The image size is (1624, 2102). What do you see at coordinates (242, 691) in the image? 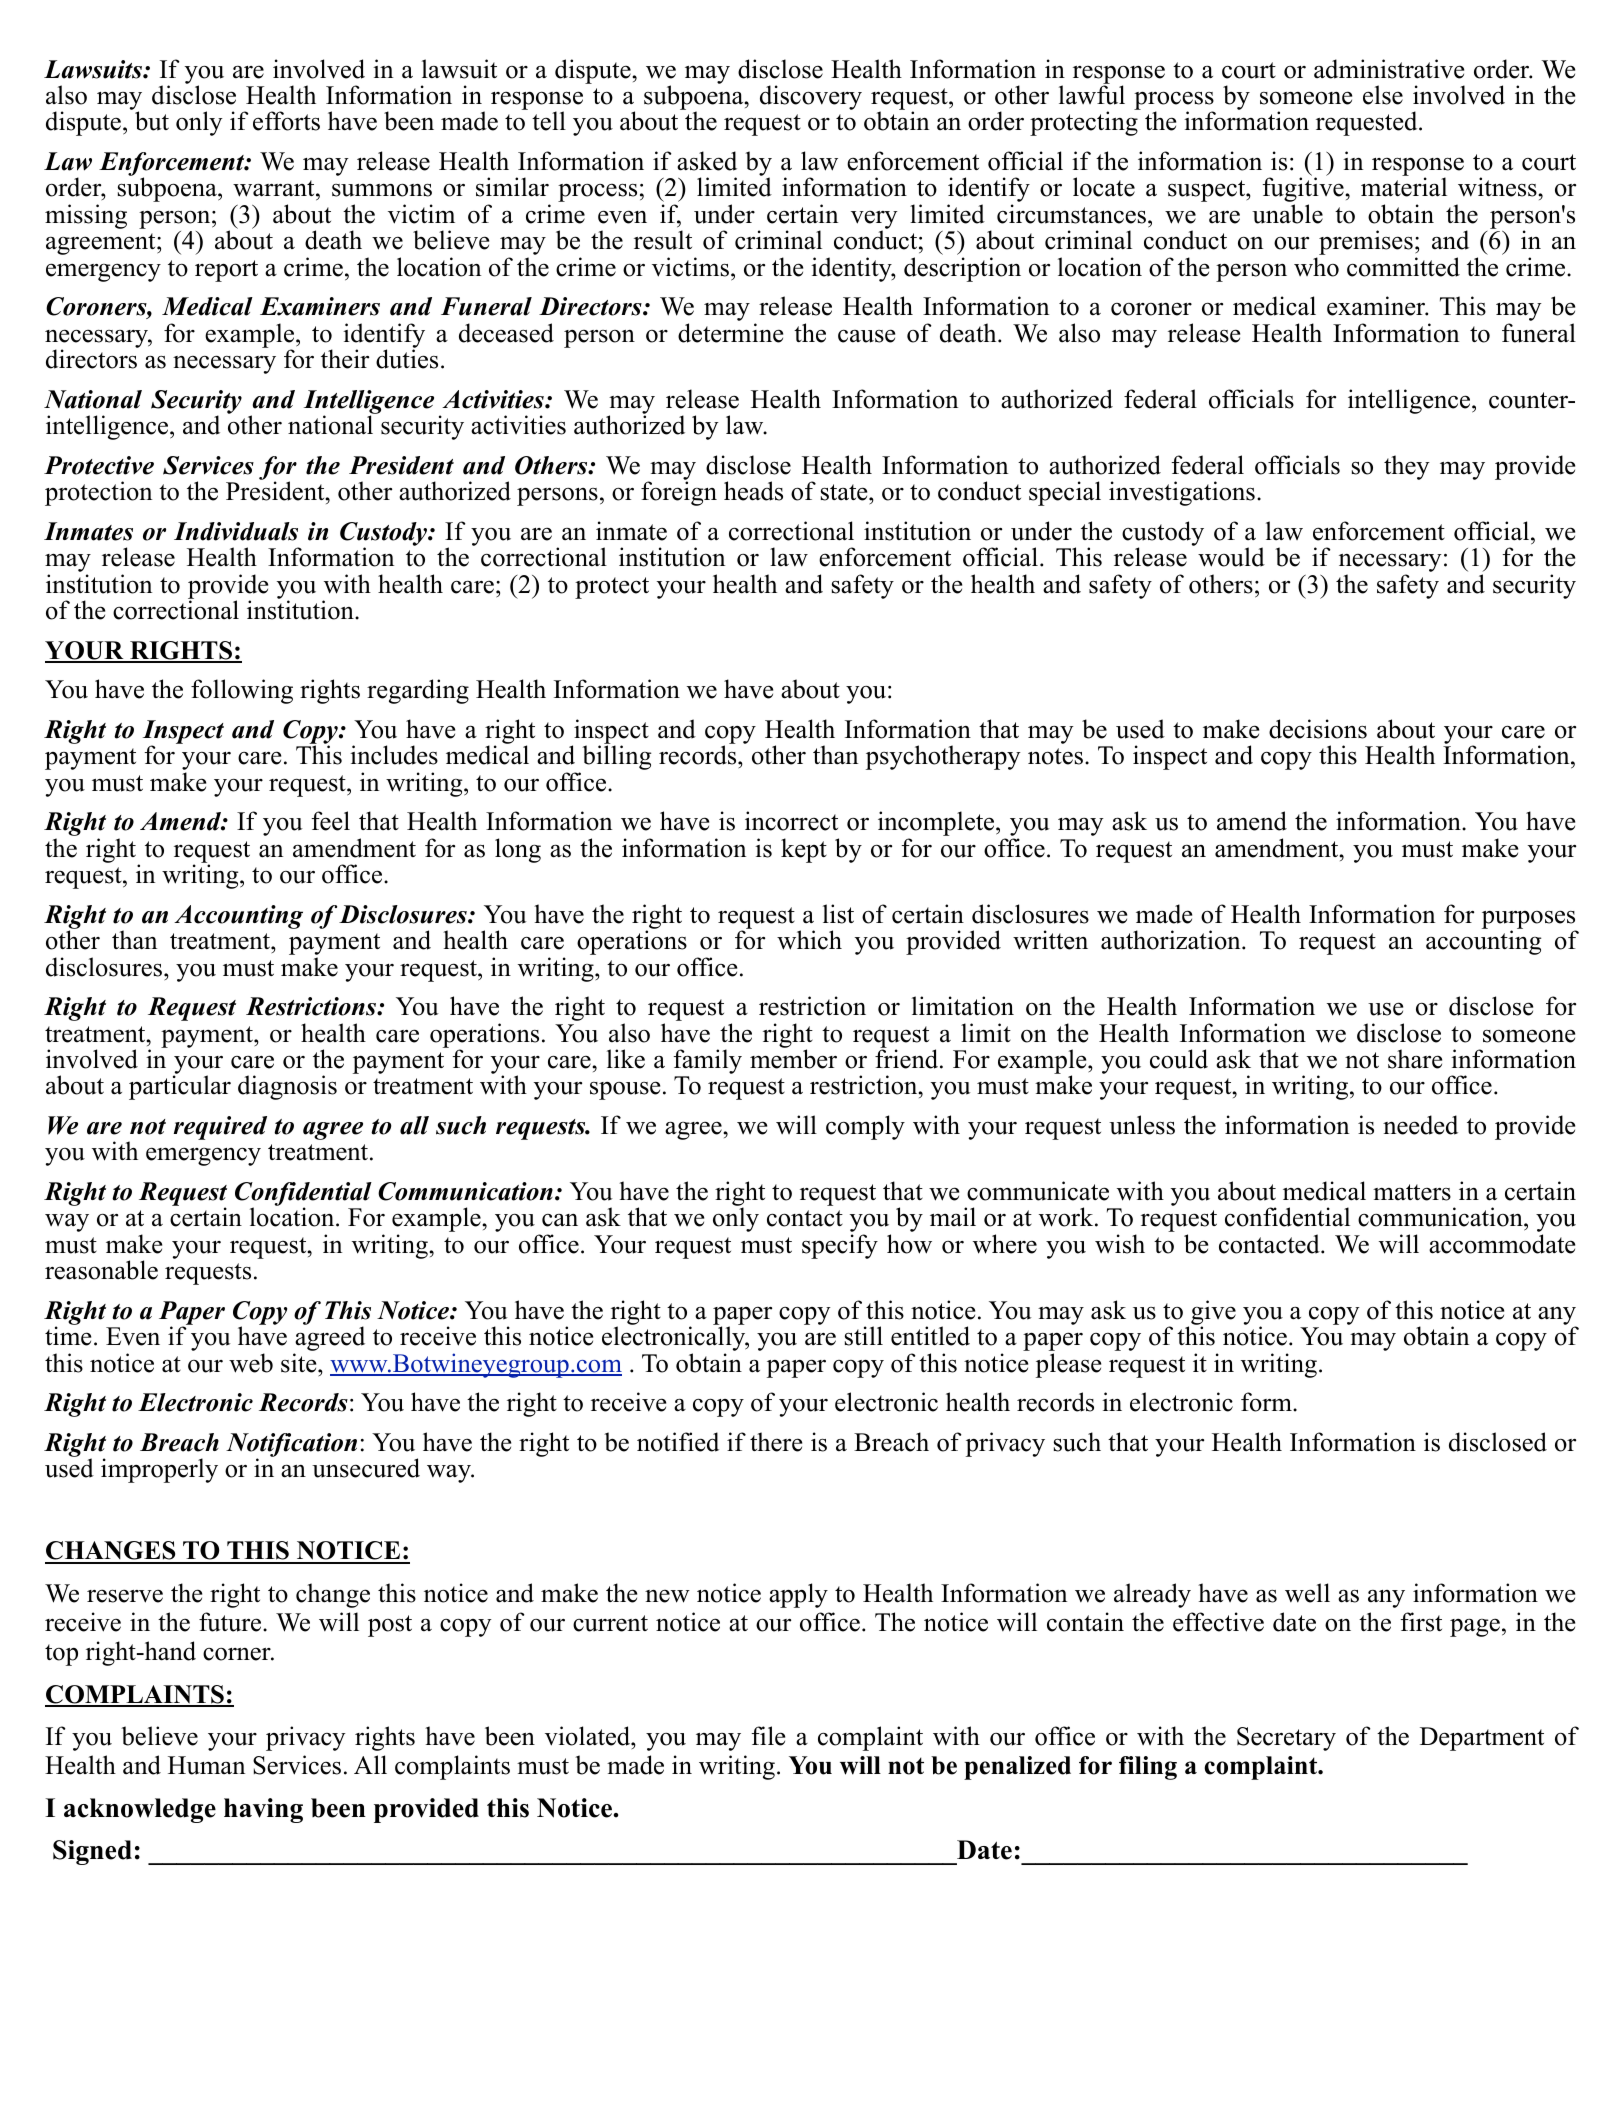
I see `following` at bounding box center [242, 691].
